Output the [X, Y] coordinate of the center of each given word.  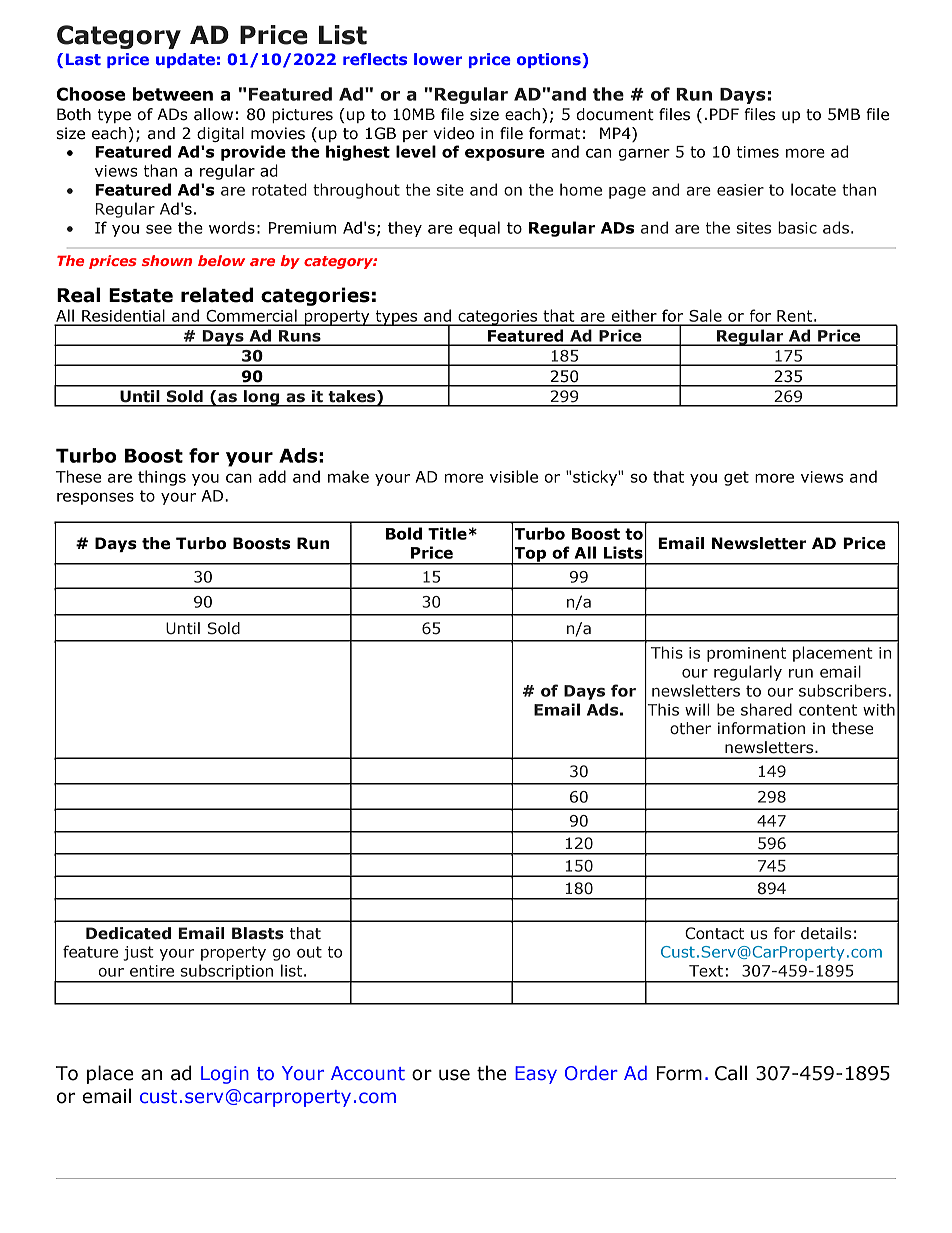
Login [225, 1075]
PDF [724, 114]
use [454, 1075]
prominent [746, 654]
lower [438, 59]
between [173, 94]
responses [95, 498]
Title [447, 533]
